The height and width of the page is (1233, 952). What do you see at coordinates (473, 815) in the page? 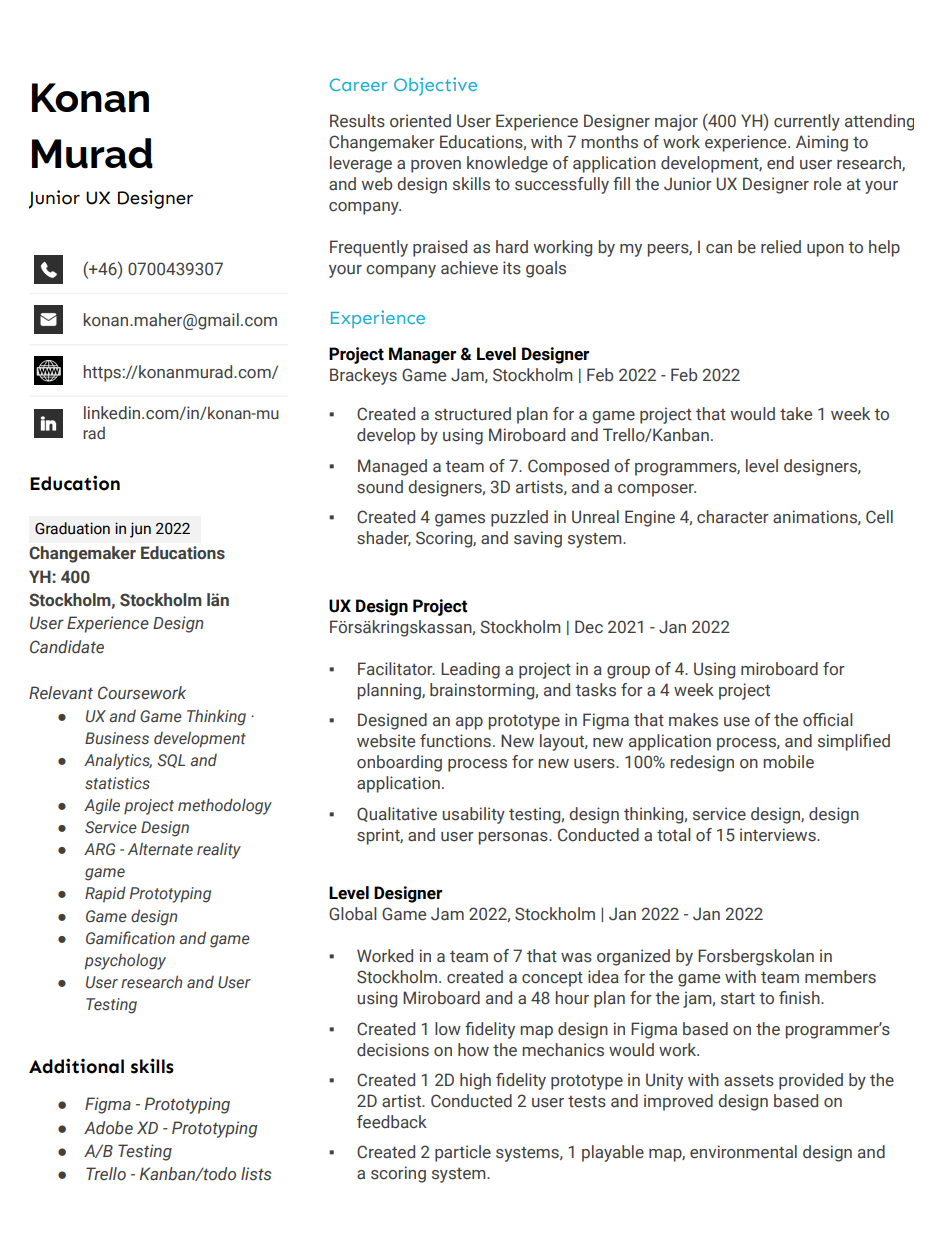
I see `usability` at bounding box center [473, 815].
